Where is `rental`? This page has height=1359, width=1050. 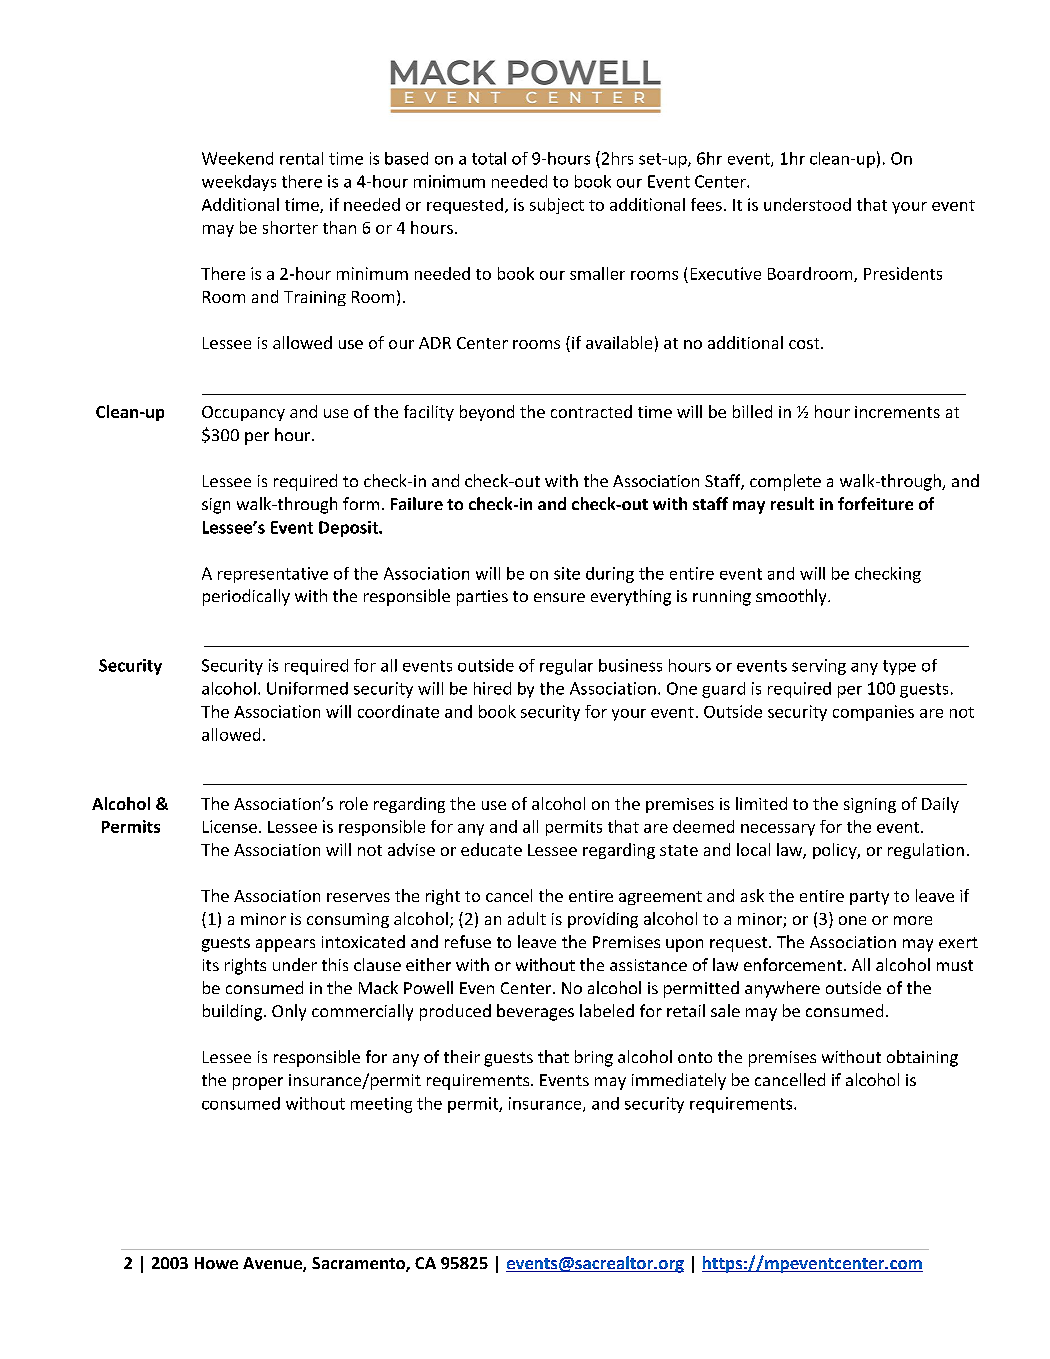 rental is located at coordinates (301, 158).
